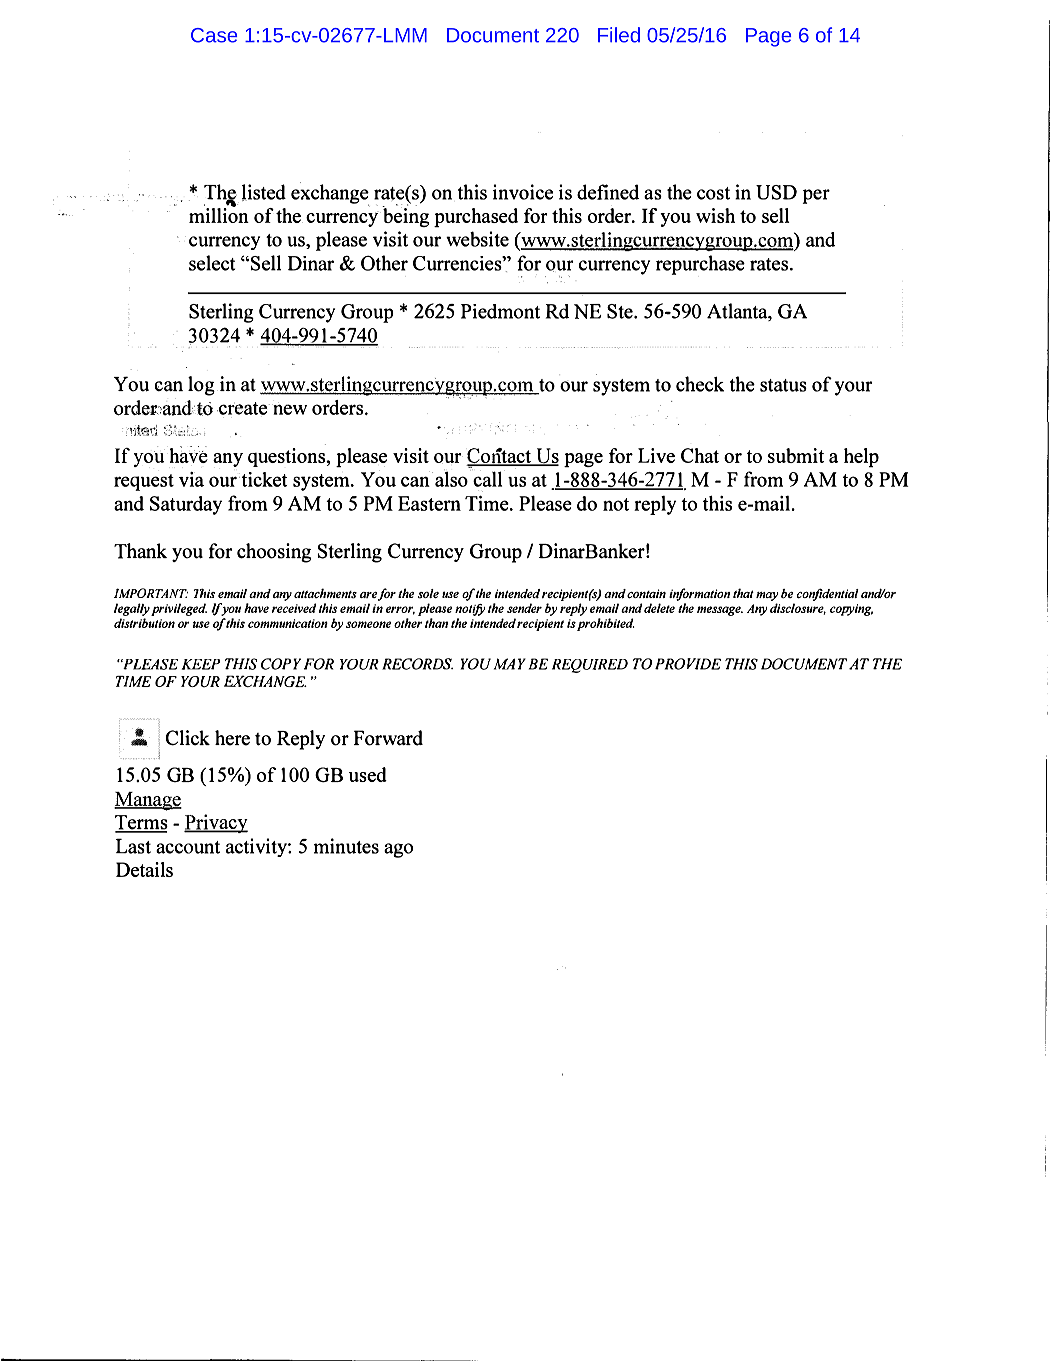 The image size is (1051, 1361). What do you see at coordinates (201, 664) in the screenshot?
I see `KEEP` at bounding box center [201, 664].
